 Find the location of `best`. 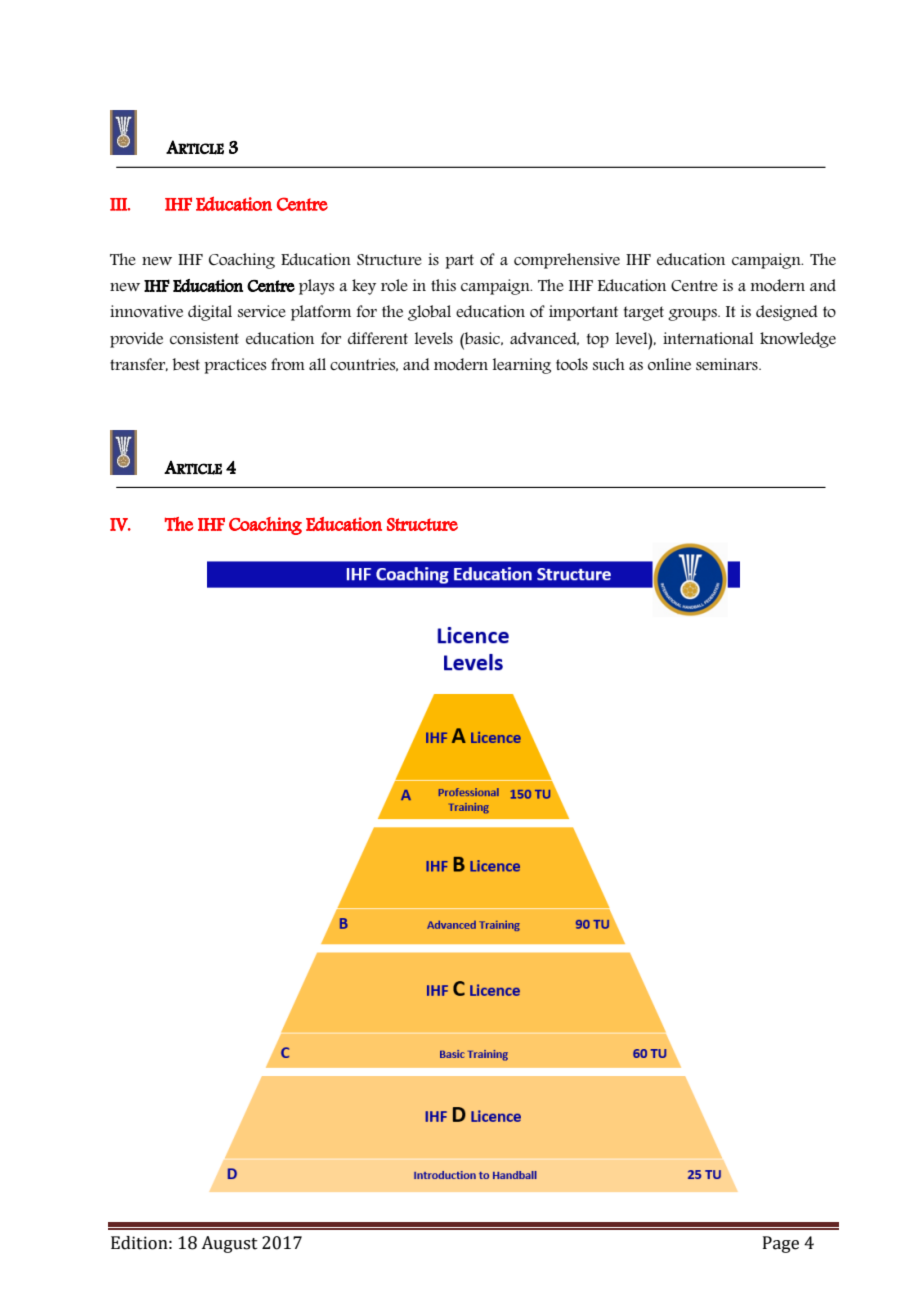

best is located at coordinates (186, 364).
